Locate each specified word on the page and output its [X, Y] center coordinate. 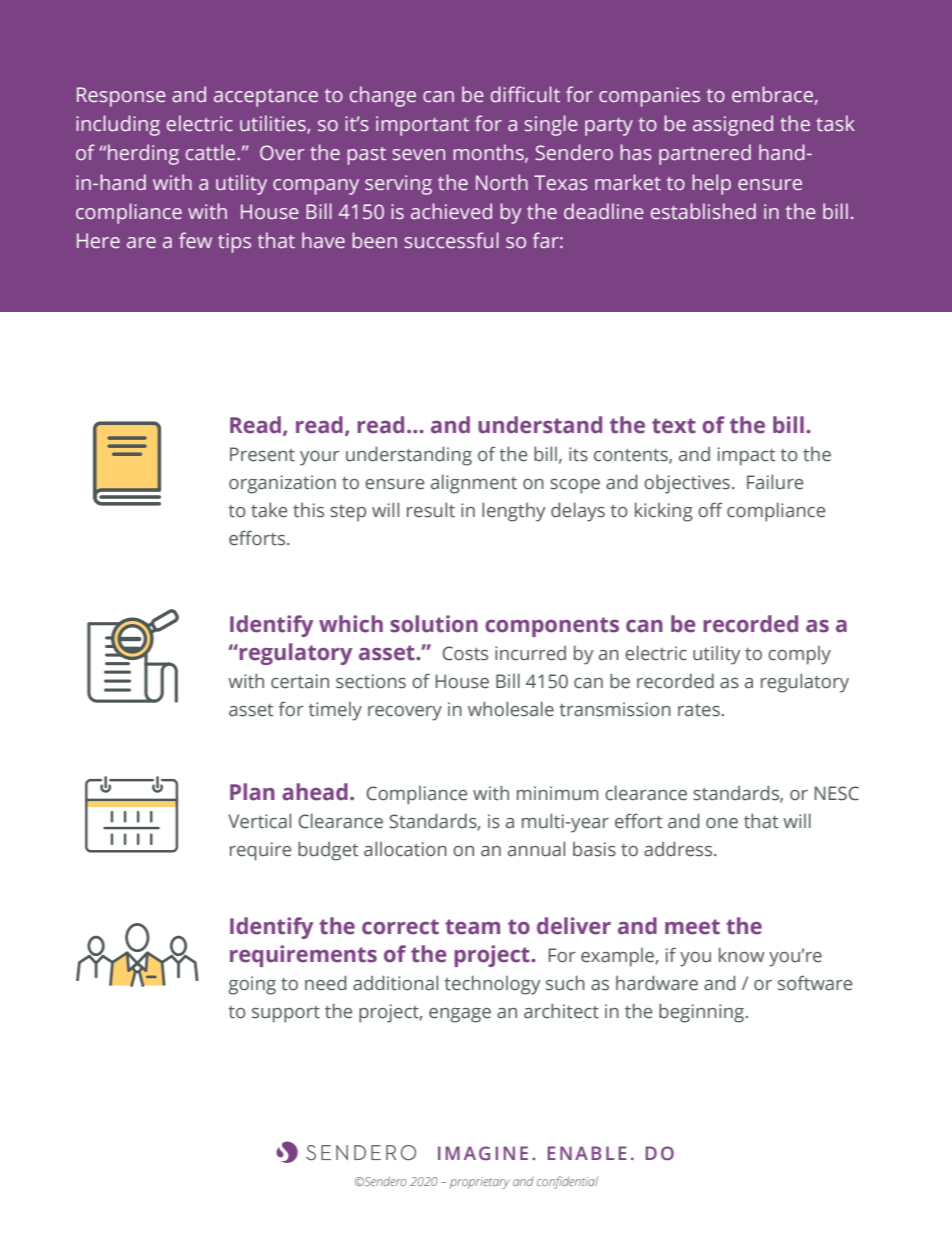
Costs [465, 653]
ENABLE [587, 1153]
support [286, 1014]
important [422, 126]
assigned [733, 125]
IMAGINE [483, 1153]
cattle [212, 152]
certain [300, 681]
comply [799, 655]
